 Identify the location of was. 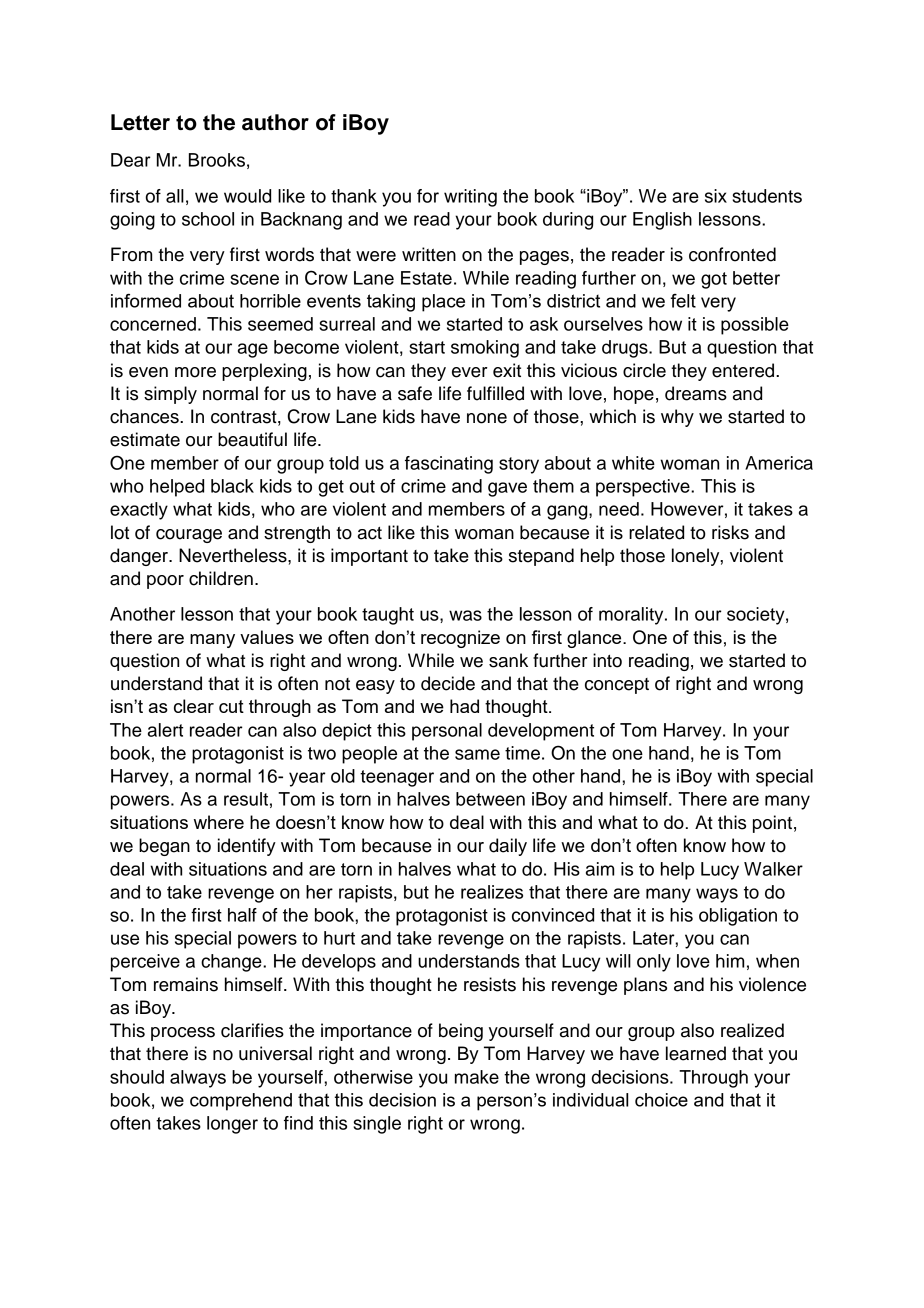
(465, 615).
